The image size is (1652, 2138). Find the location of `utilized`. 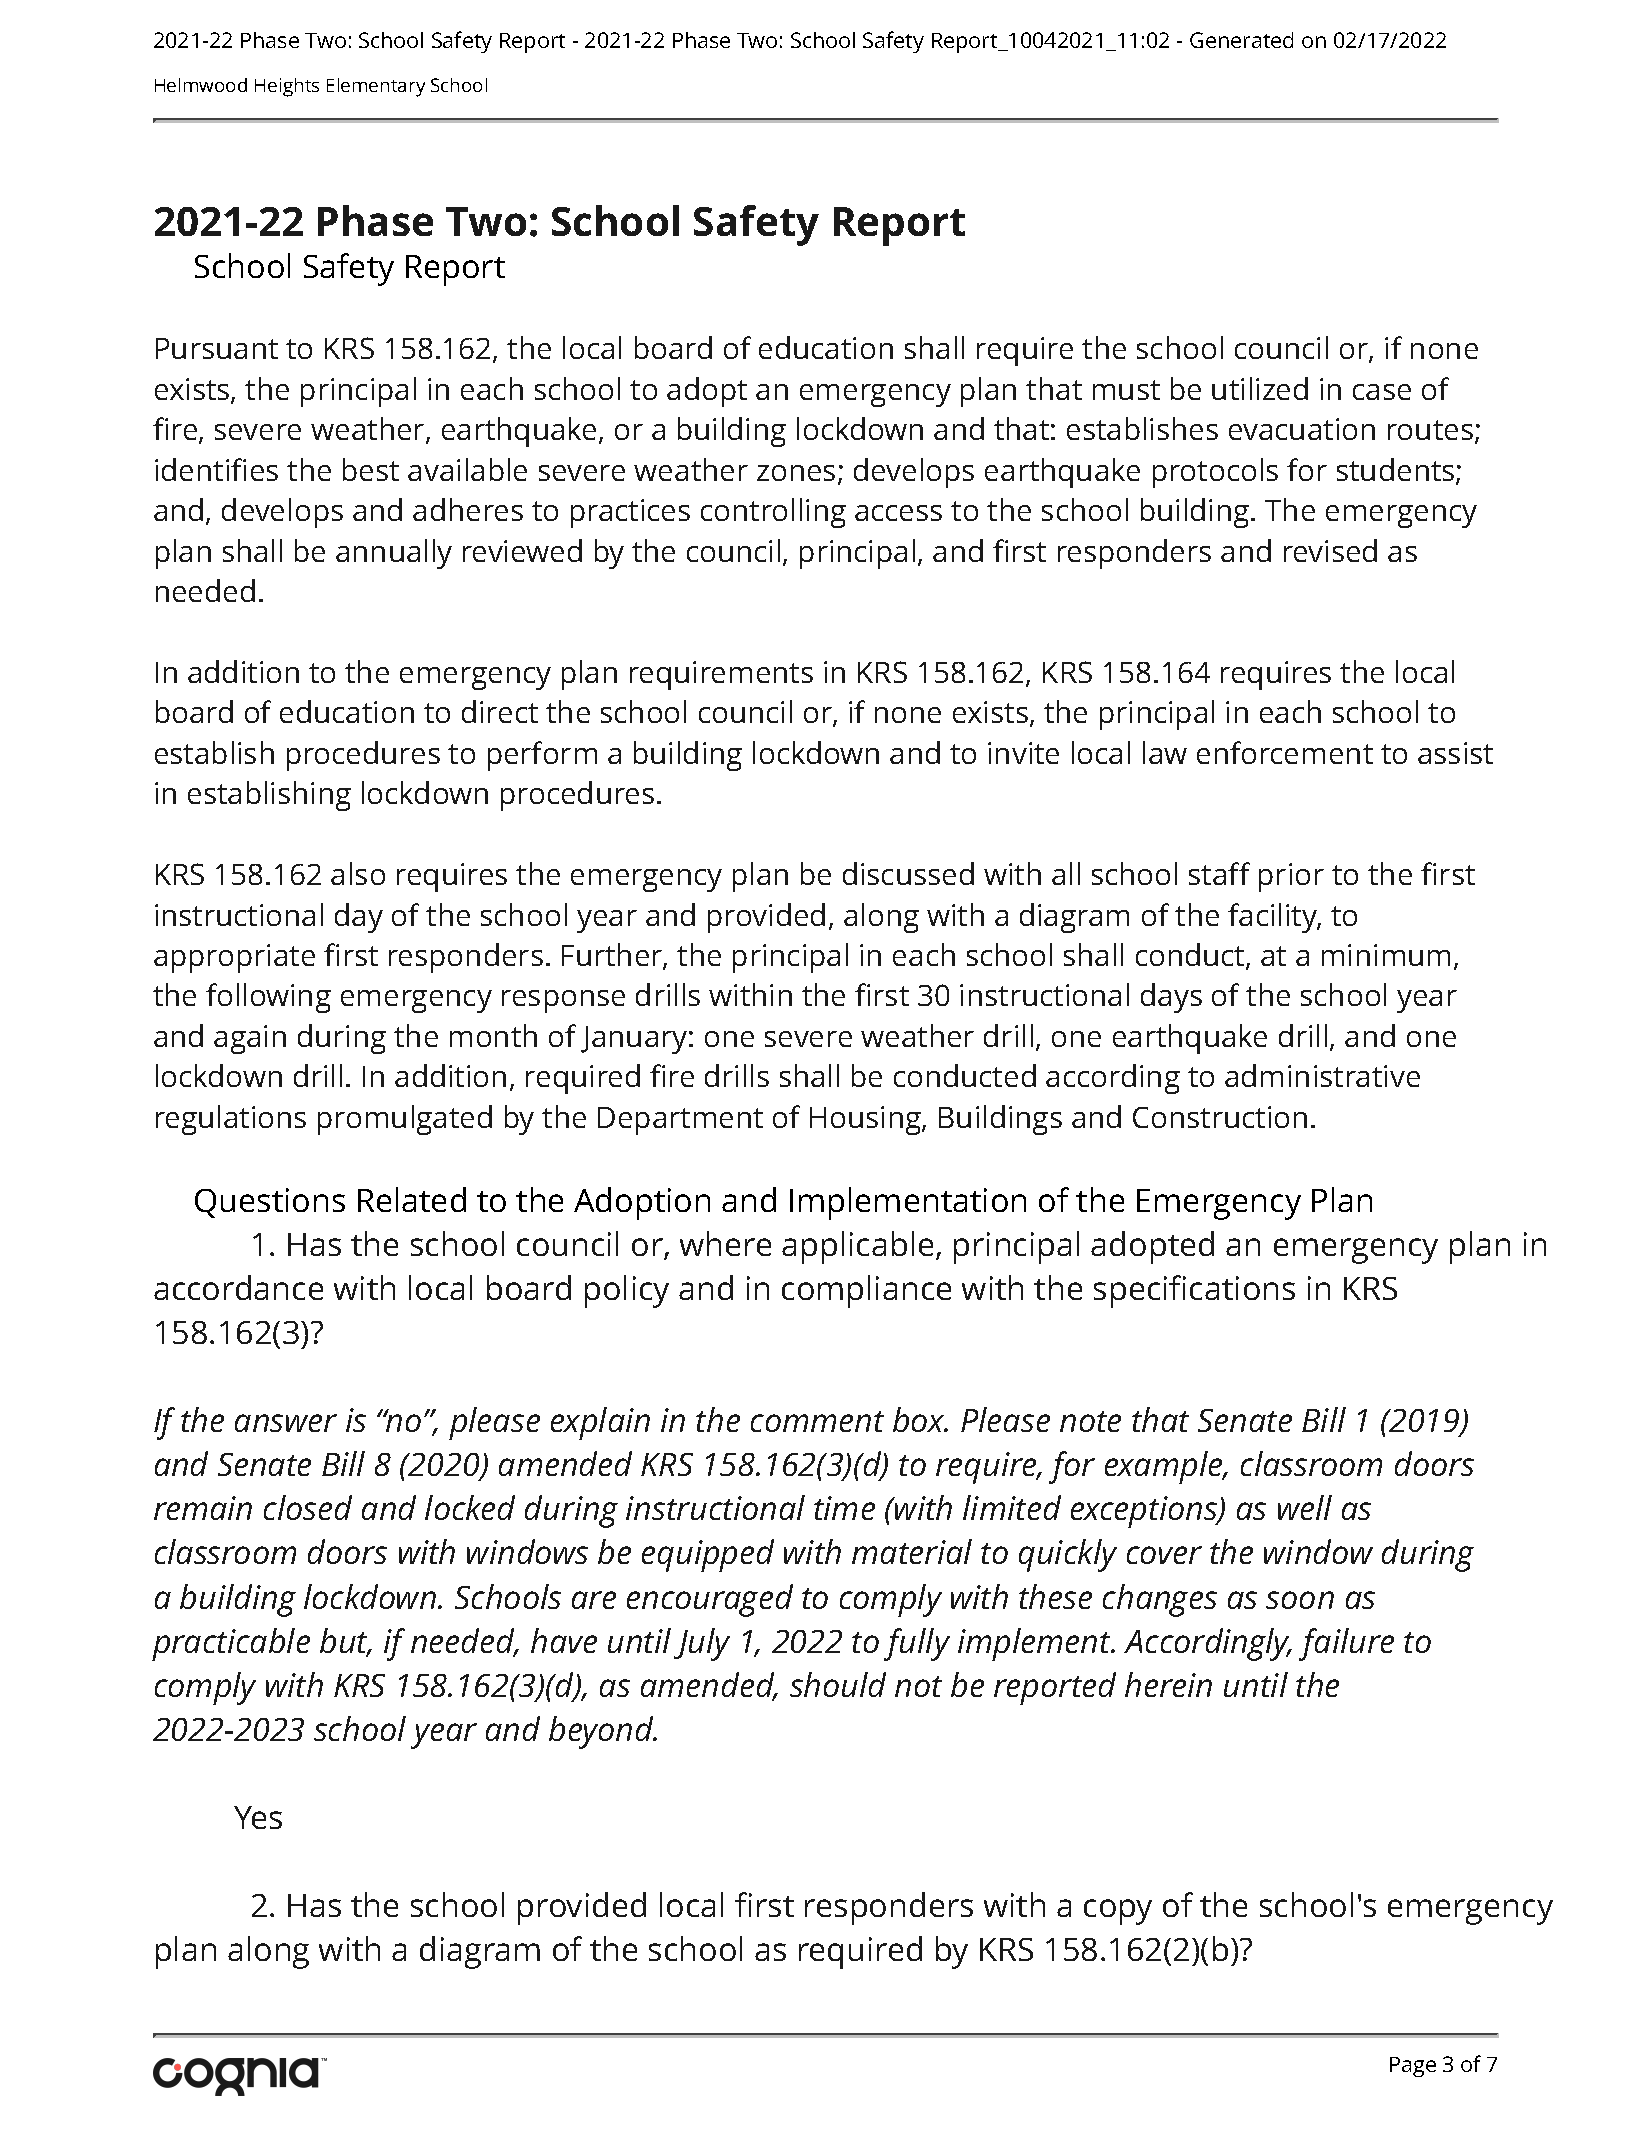

utilized is located at coordinates (1260, 388).
